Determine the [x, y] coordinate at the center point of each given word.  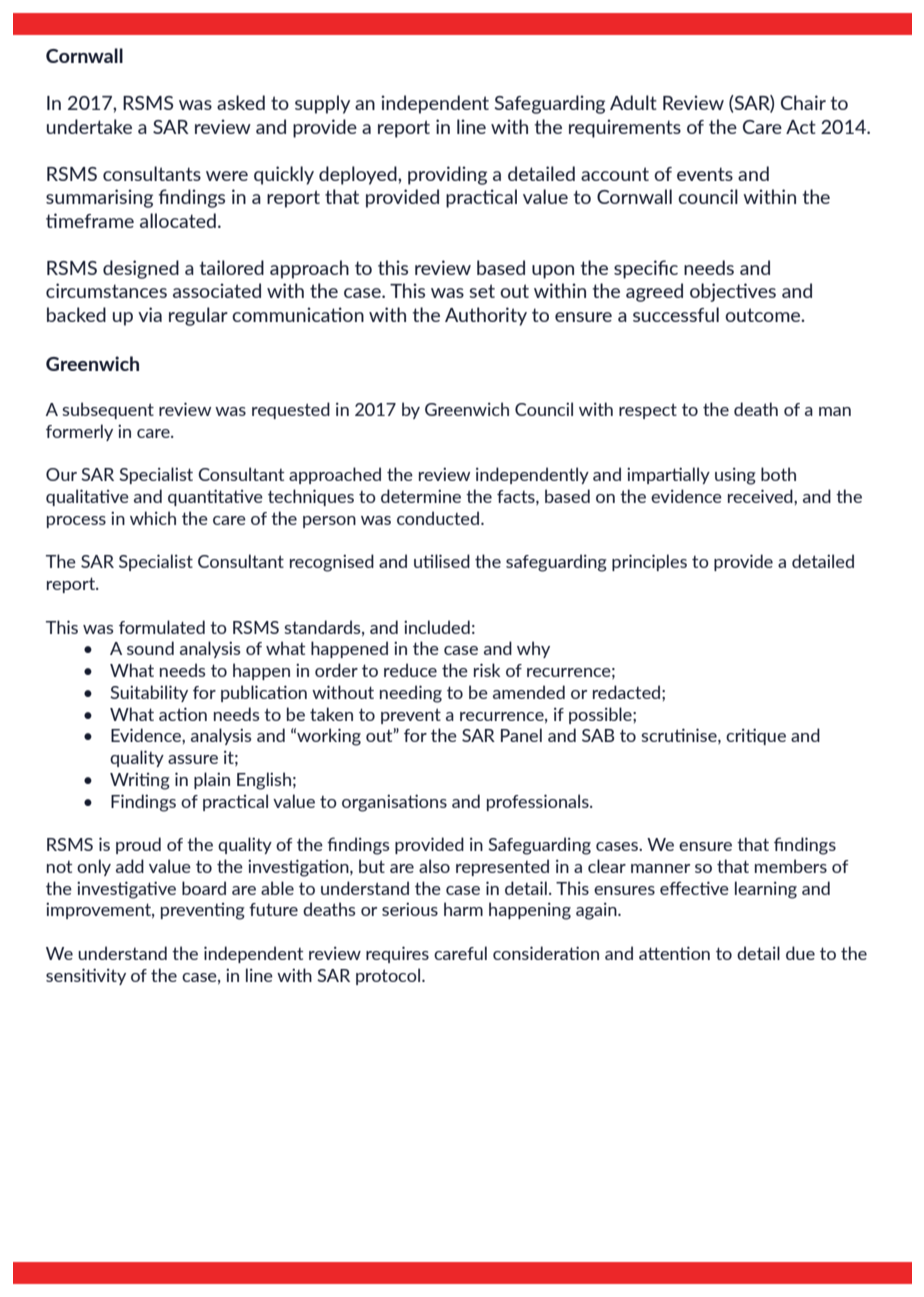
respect [648, 411]
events [705, 174]
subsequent [108, 410]
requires [397, 954]
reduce [410, 670]
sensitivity [86, 976]
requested [291, 410]
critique [756, 736]
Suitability [149, 693]
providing [447, 175]
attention [674, 953]
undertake [89, 126]
